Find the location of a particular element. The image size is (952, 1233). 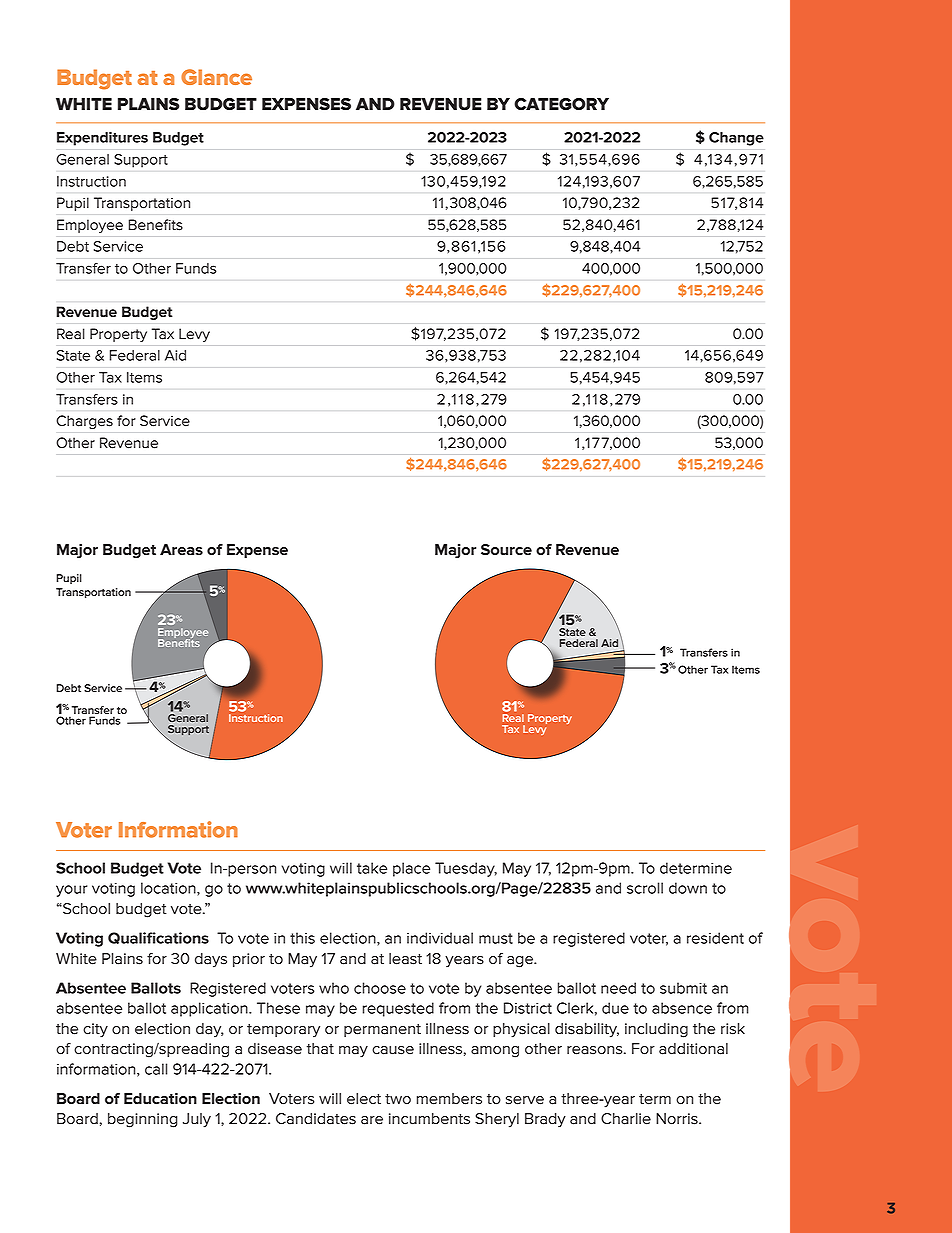

your is located at coordinates (71, 891).
